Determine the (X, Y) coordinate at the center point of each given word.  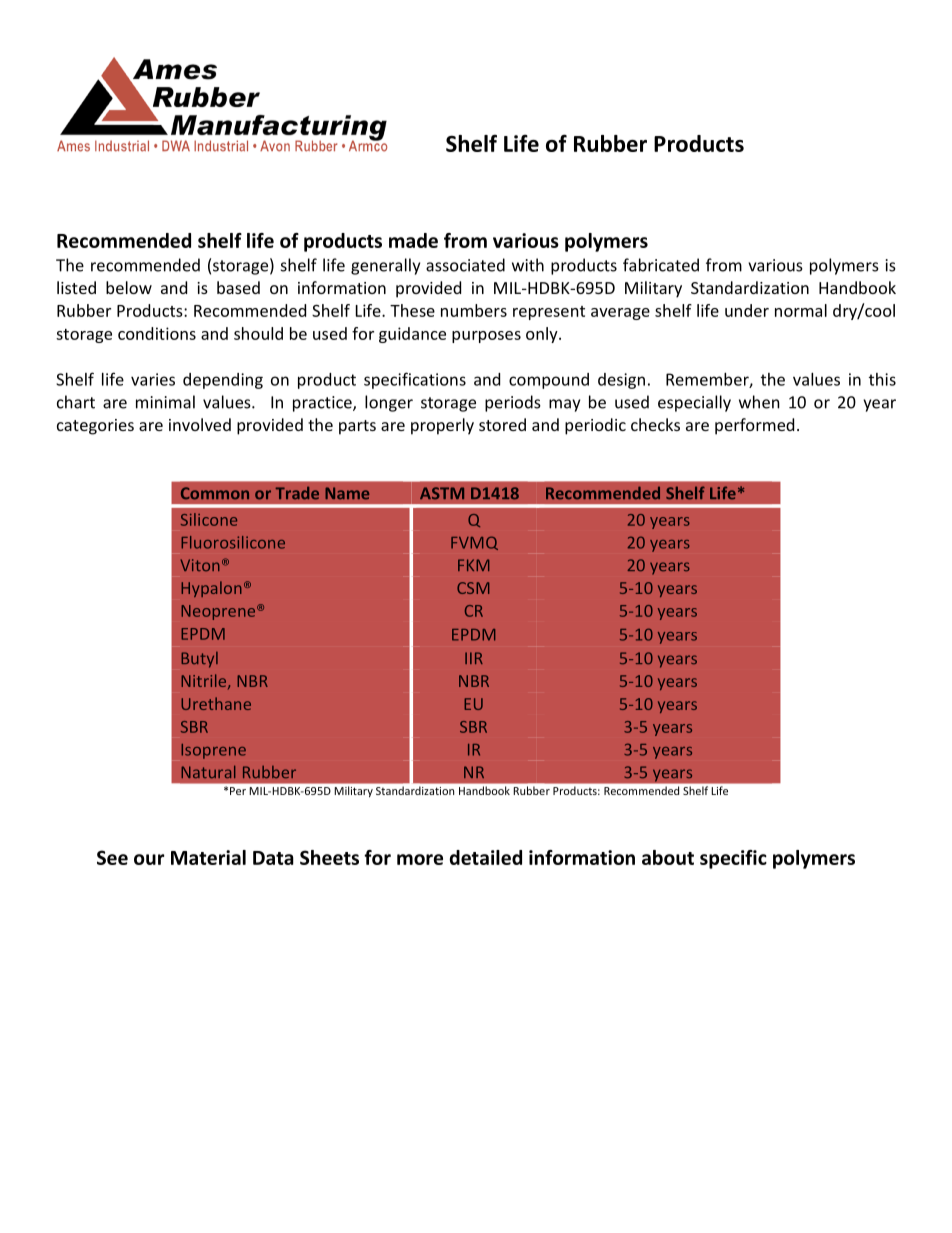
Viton (200, 565)
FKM (473, 565)
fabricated (661, 265)
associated (465, 265)
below (129, 287)
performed (754, 426)
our (149, 859)
